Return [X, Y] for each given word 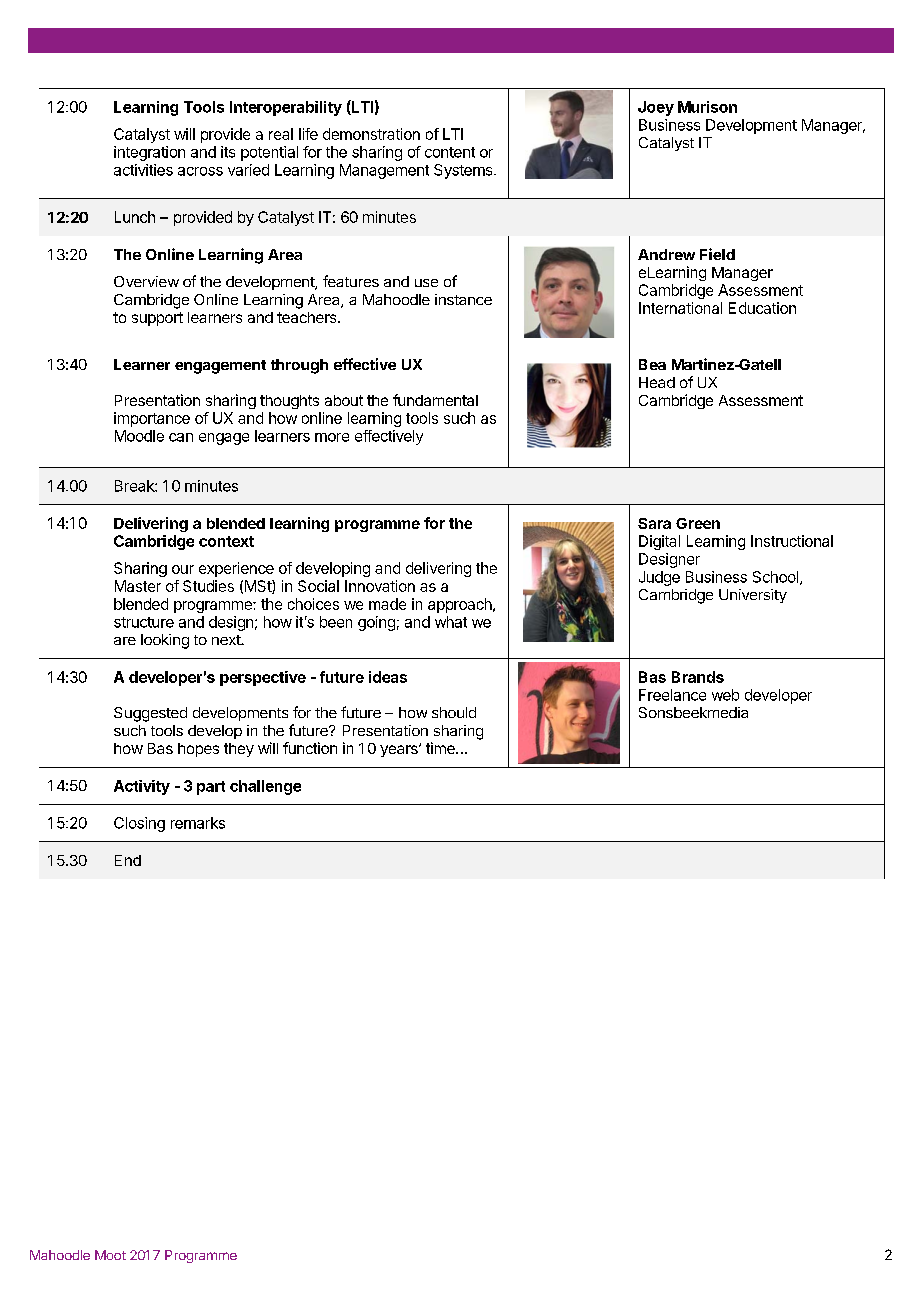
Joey [656, 108]
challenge [265, 787]
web [725, 695]
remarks [198, 823]
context [226, 541]
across [200, 171]
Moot [110, 1255]
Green [698, 523]
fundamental [435, 400]
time [441, 748]
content [450, 152]
